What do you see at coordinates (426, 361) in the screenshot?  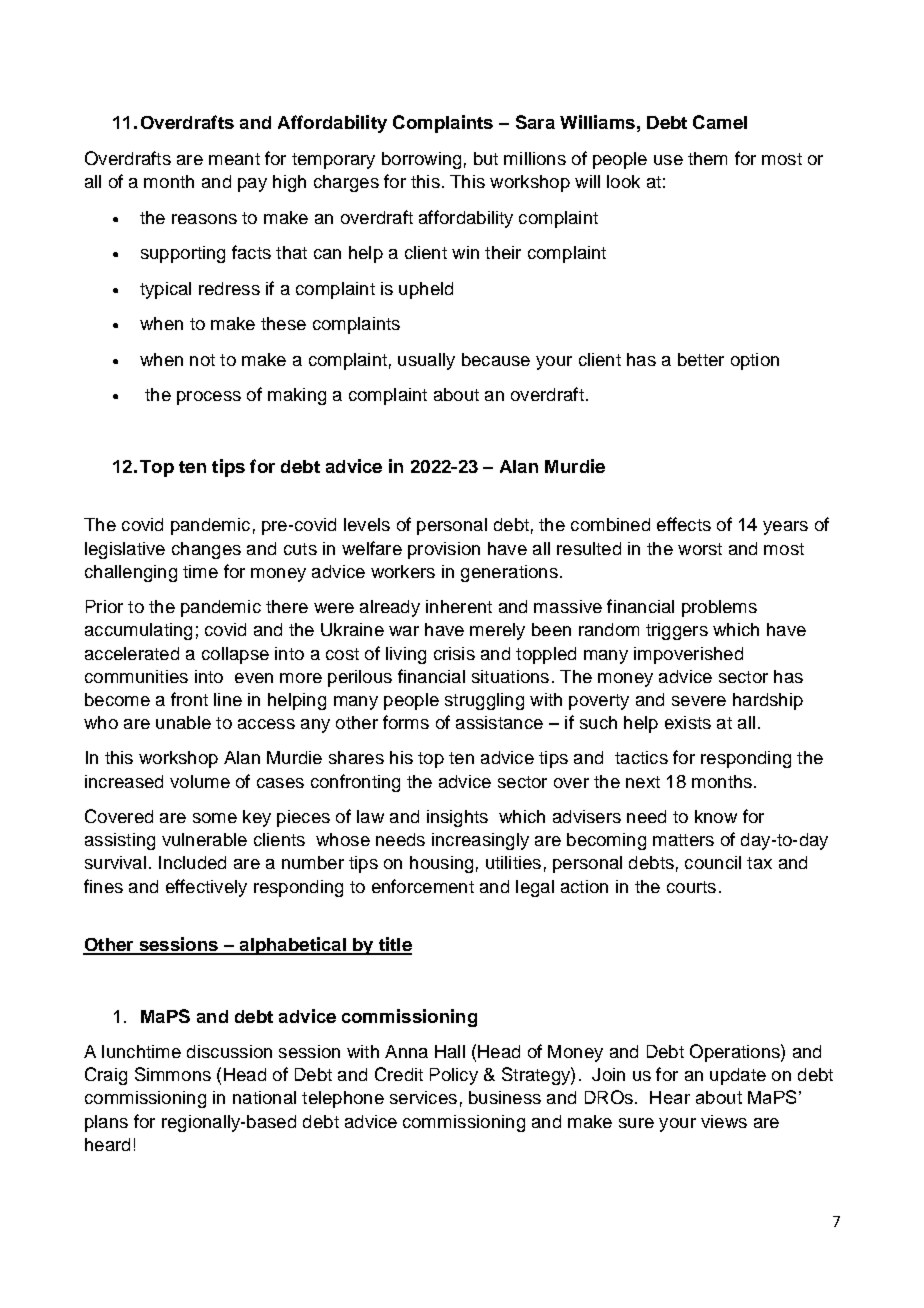 I see `usually` at bounding box center [426, 361].
